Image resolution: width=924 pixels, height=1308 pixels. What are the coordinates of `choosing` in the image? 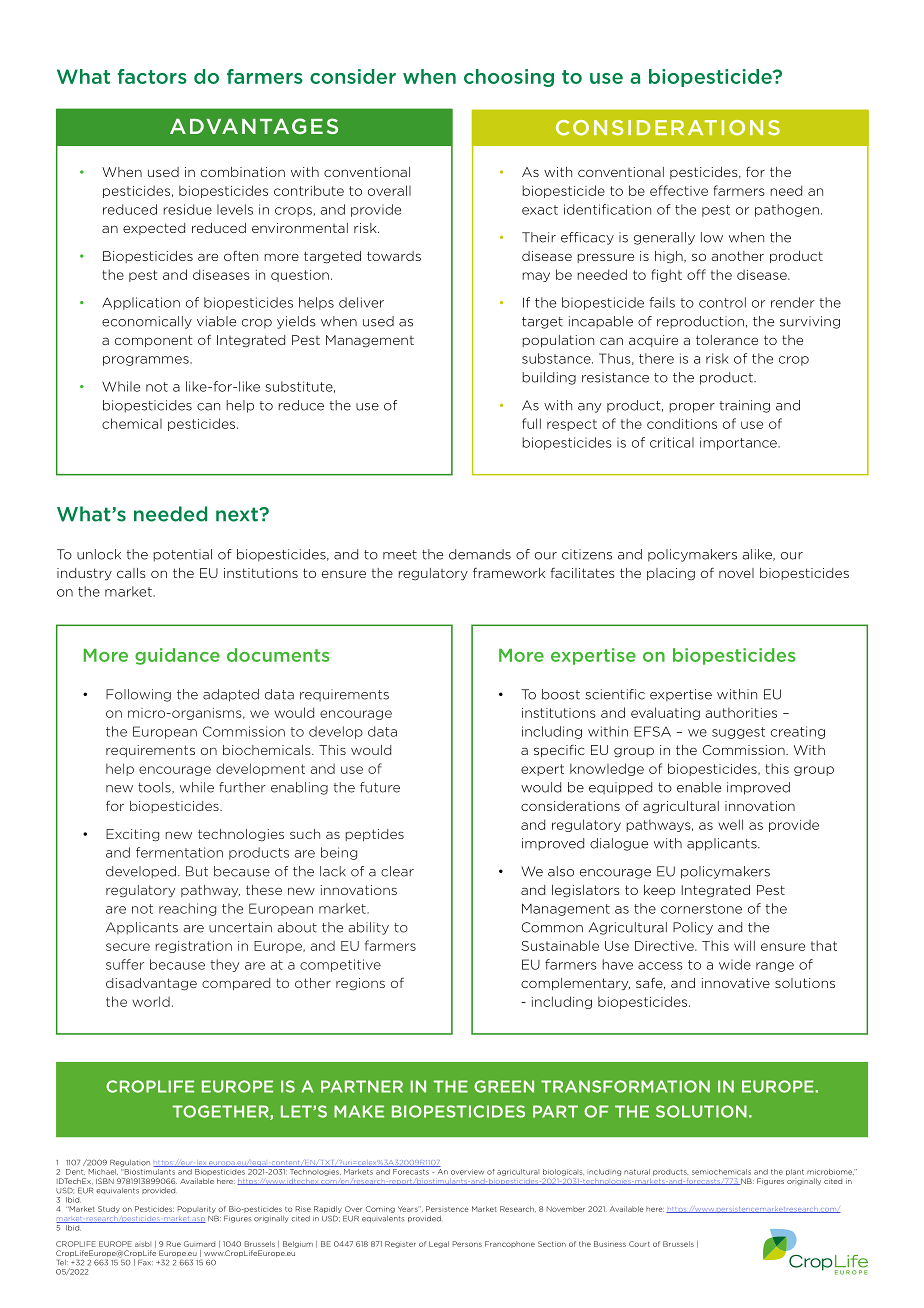 It's located at (509, 78).
